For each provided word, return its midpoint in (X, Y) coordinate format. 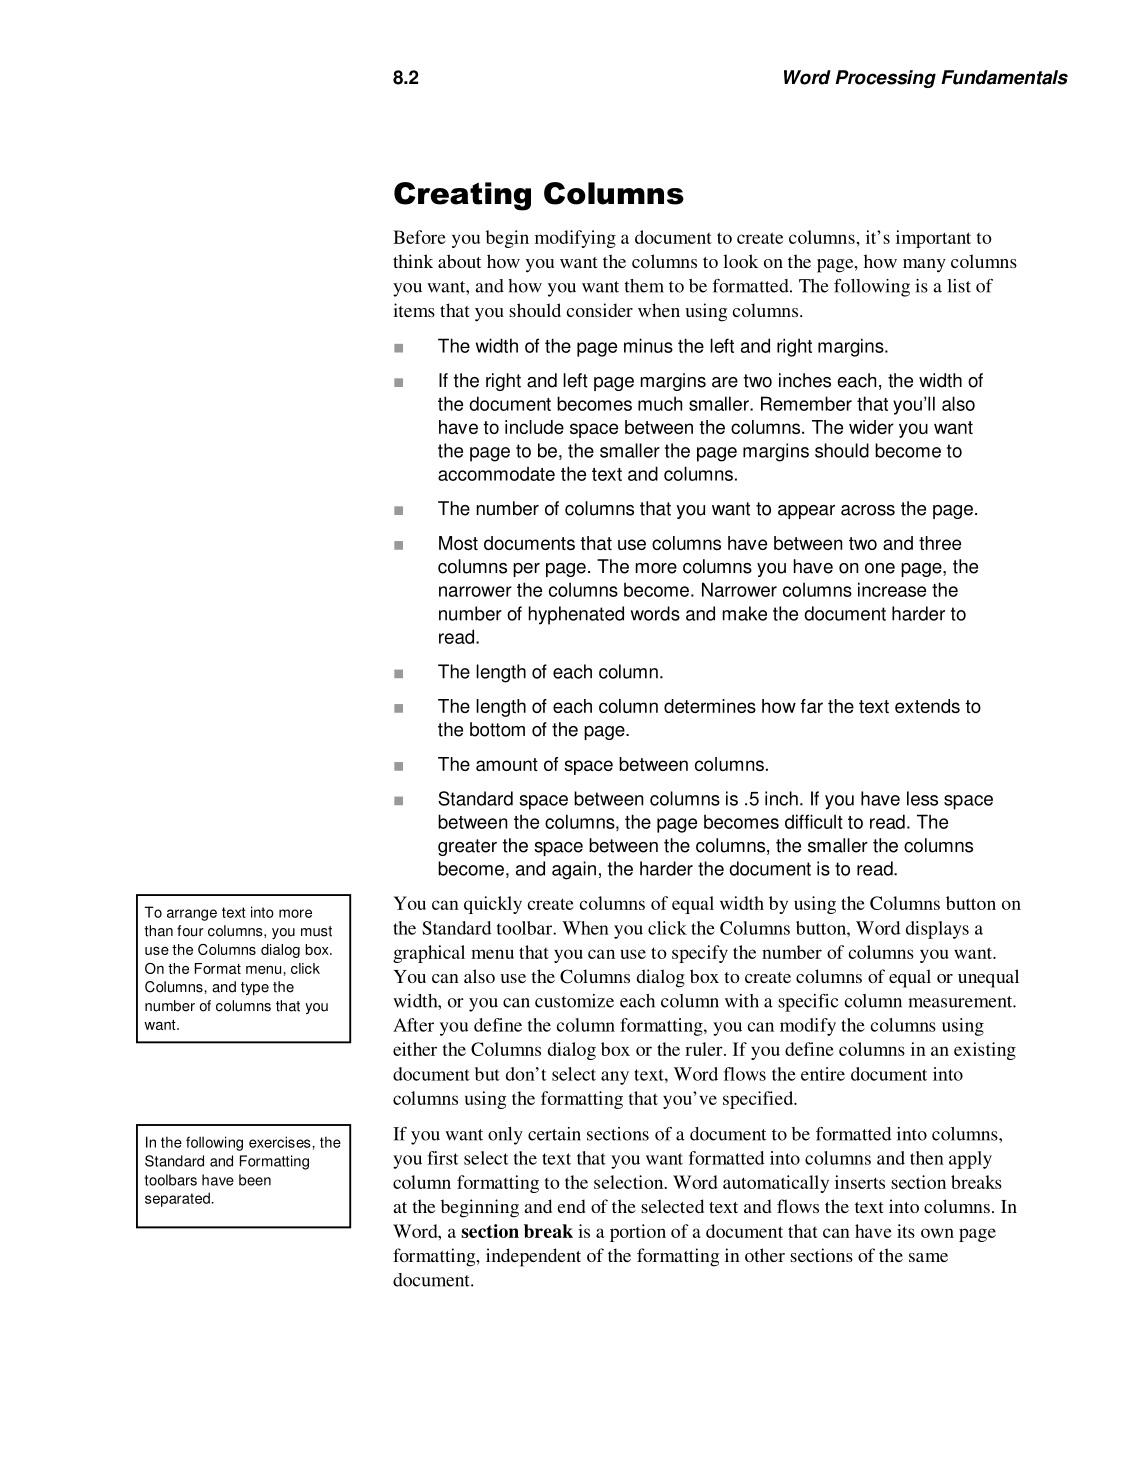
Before (419, 237)
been (255, 1180)
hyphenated (576, 615)
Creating (462, 196)
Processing (885, 79)
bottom (497, 729)
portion (638, 1233)
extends (927, 706)
